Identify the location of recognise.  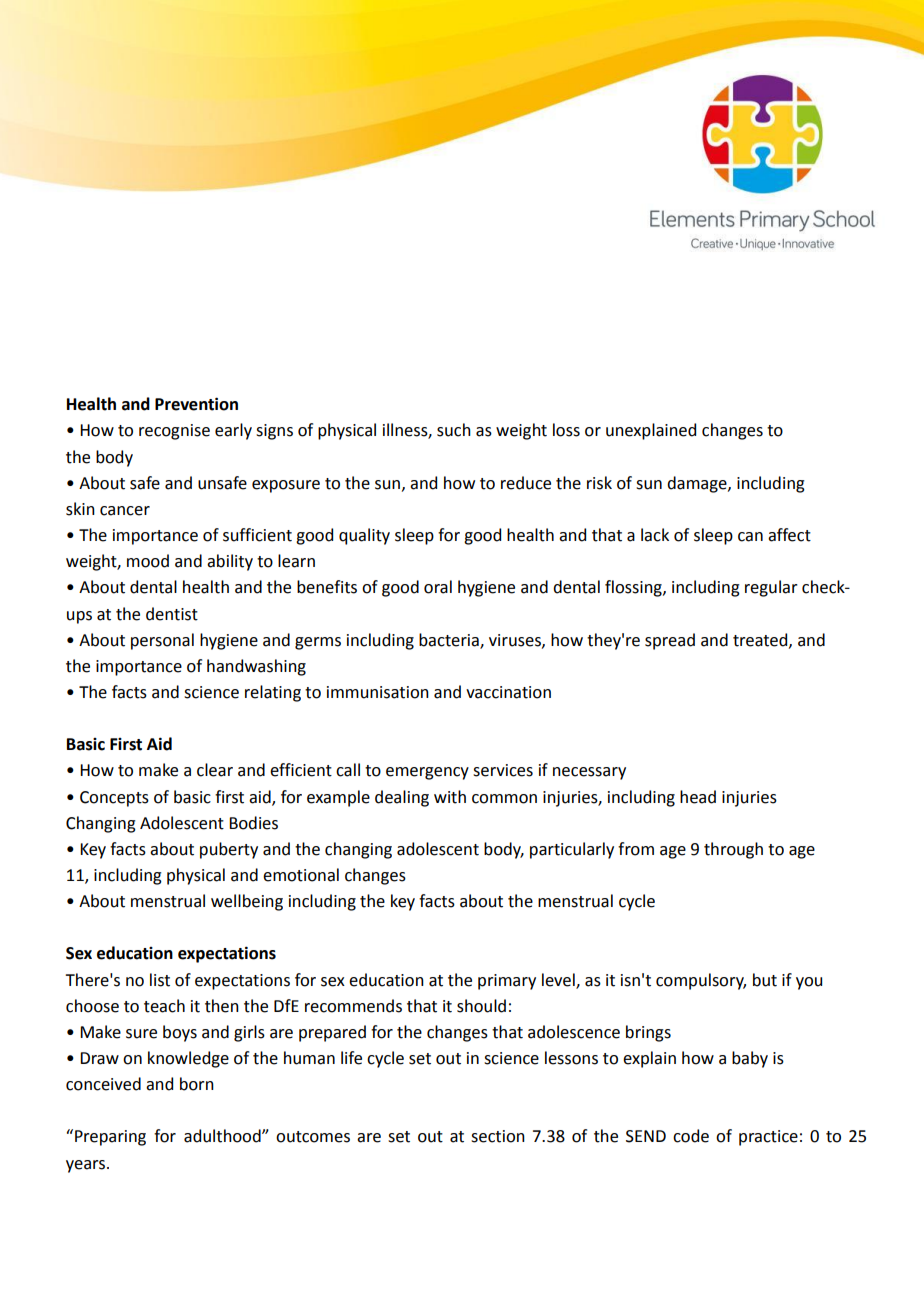
(174, 432).
